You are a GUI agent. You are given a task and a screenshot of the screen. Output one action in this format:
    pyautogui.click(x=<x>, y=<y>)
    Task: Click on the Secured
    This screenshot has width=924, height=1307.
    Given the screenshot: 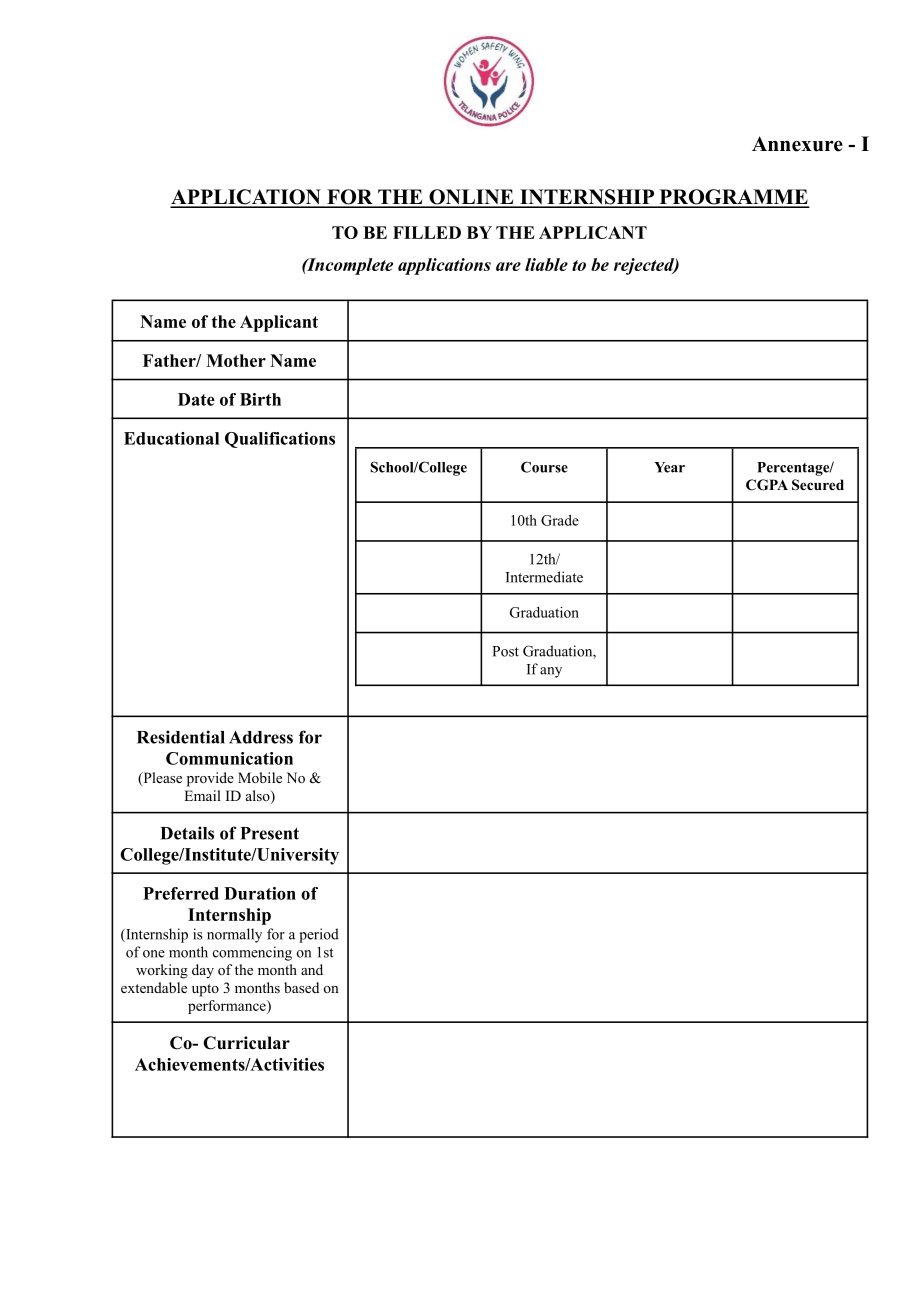 What is the action you would take?
    pyautogui.click(x=818, y=485)
